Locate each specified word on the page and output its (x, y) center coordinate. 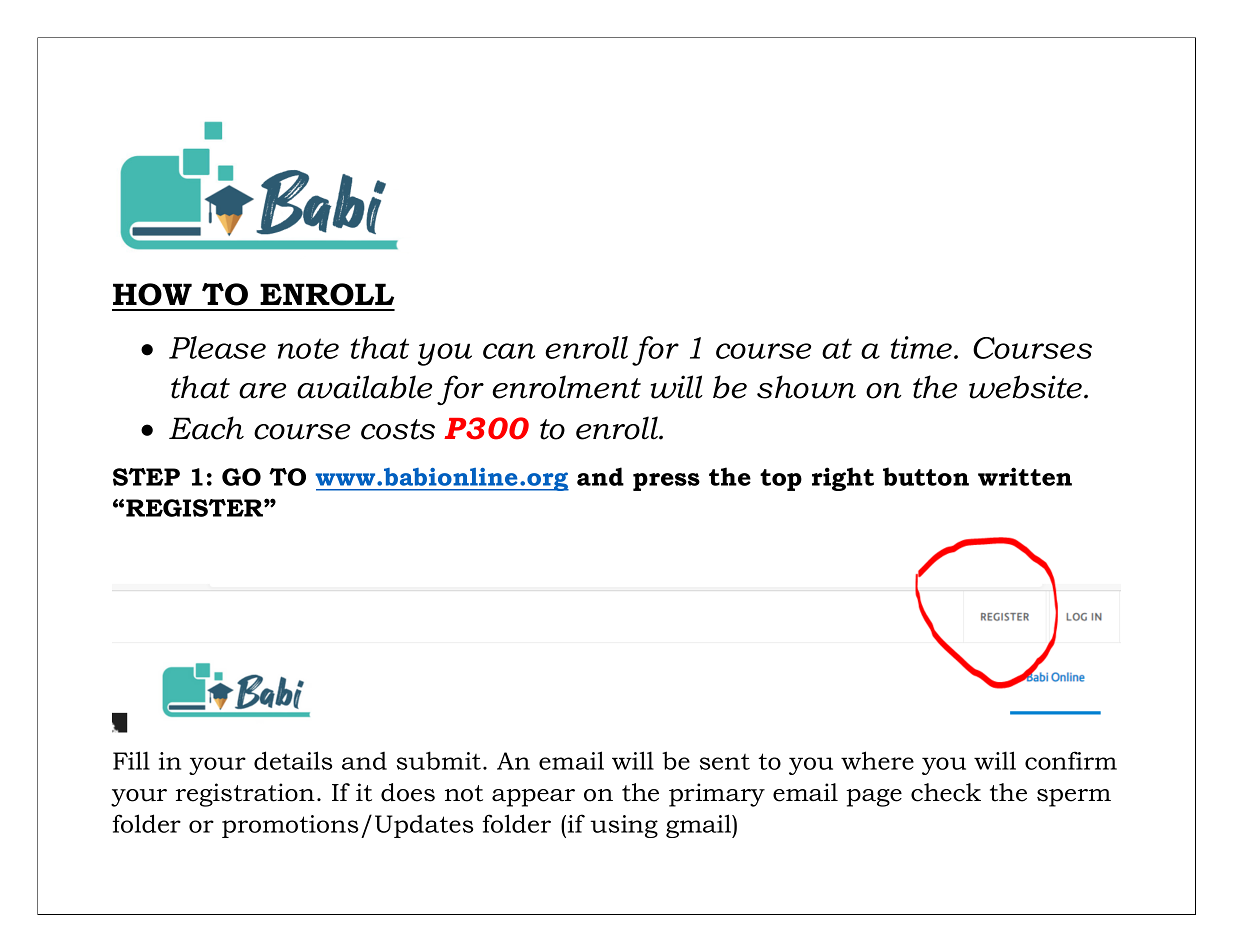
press (666, 482)
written (1025, 476)
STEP (146, 477)
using (624, 826)
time (923, 347)
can (509, 351)
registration (245, 795)
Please (217, 347)
